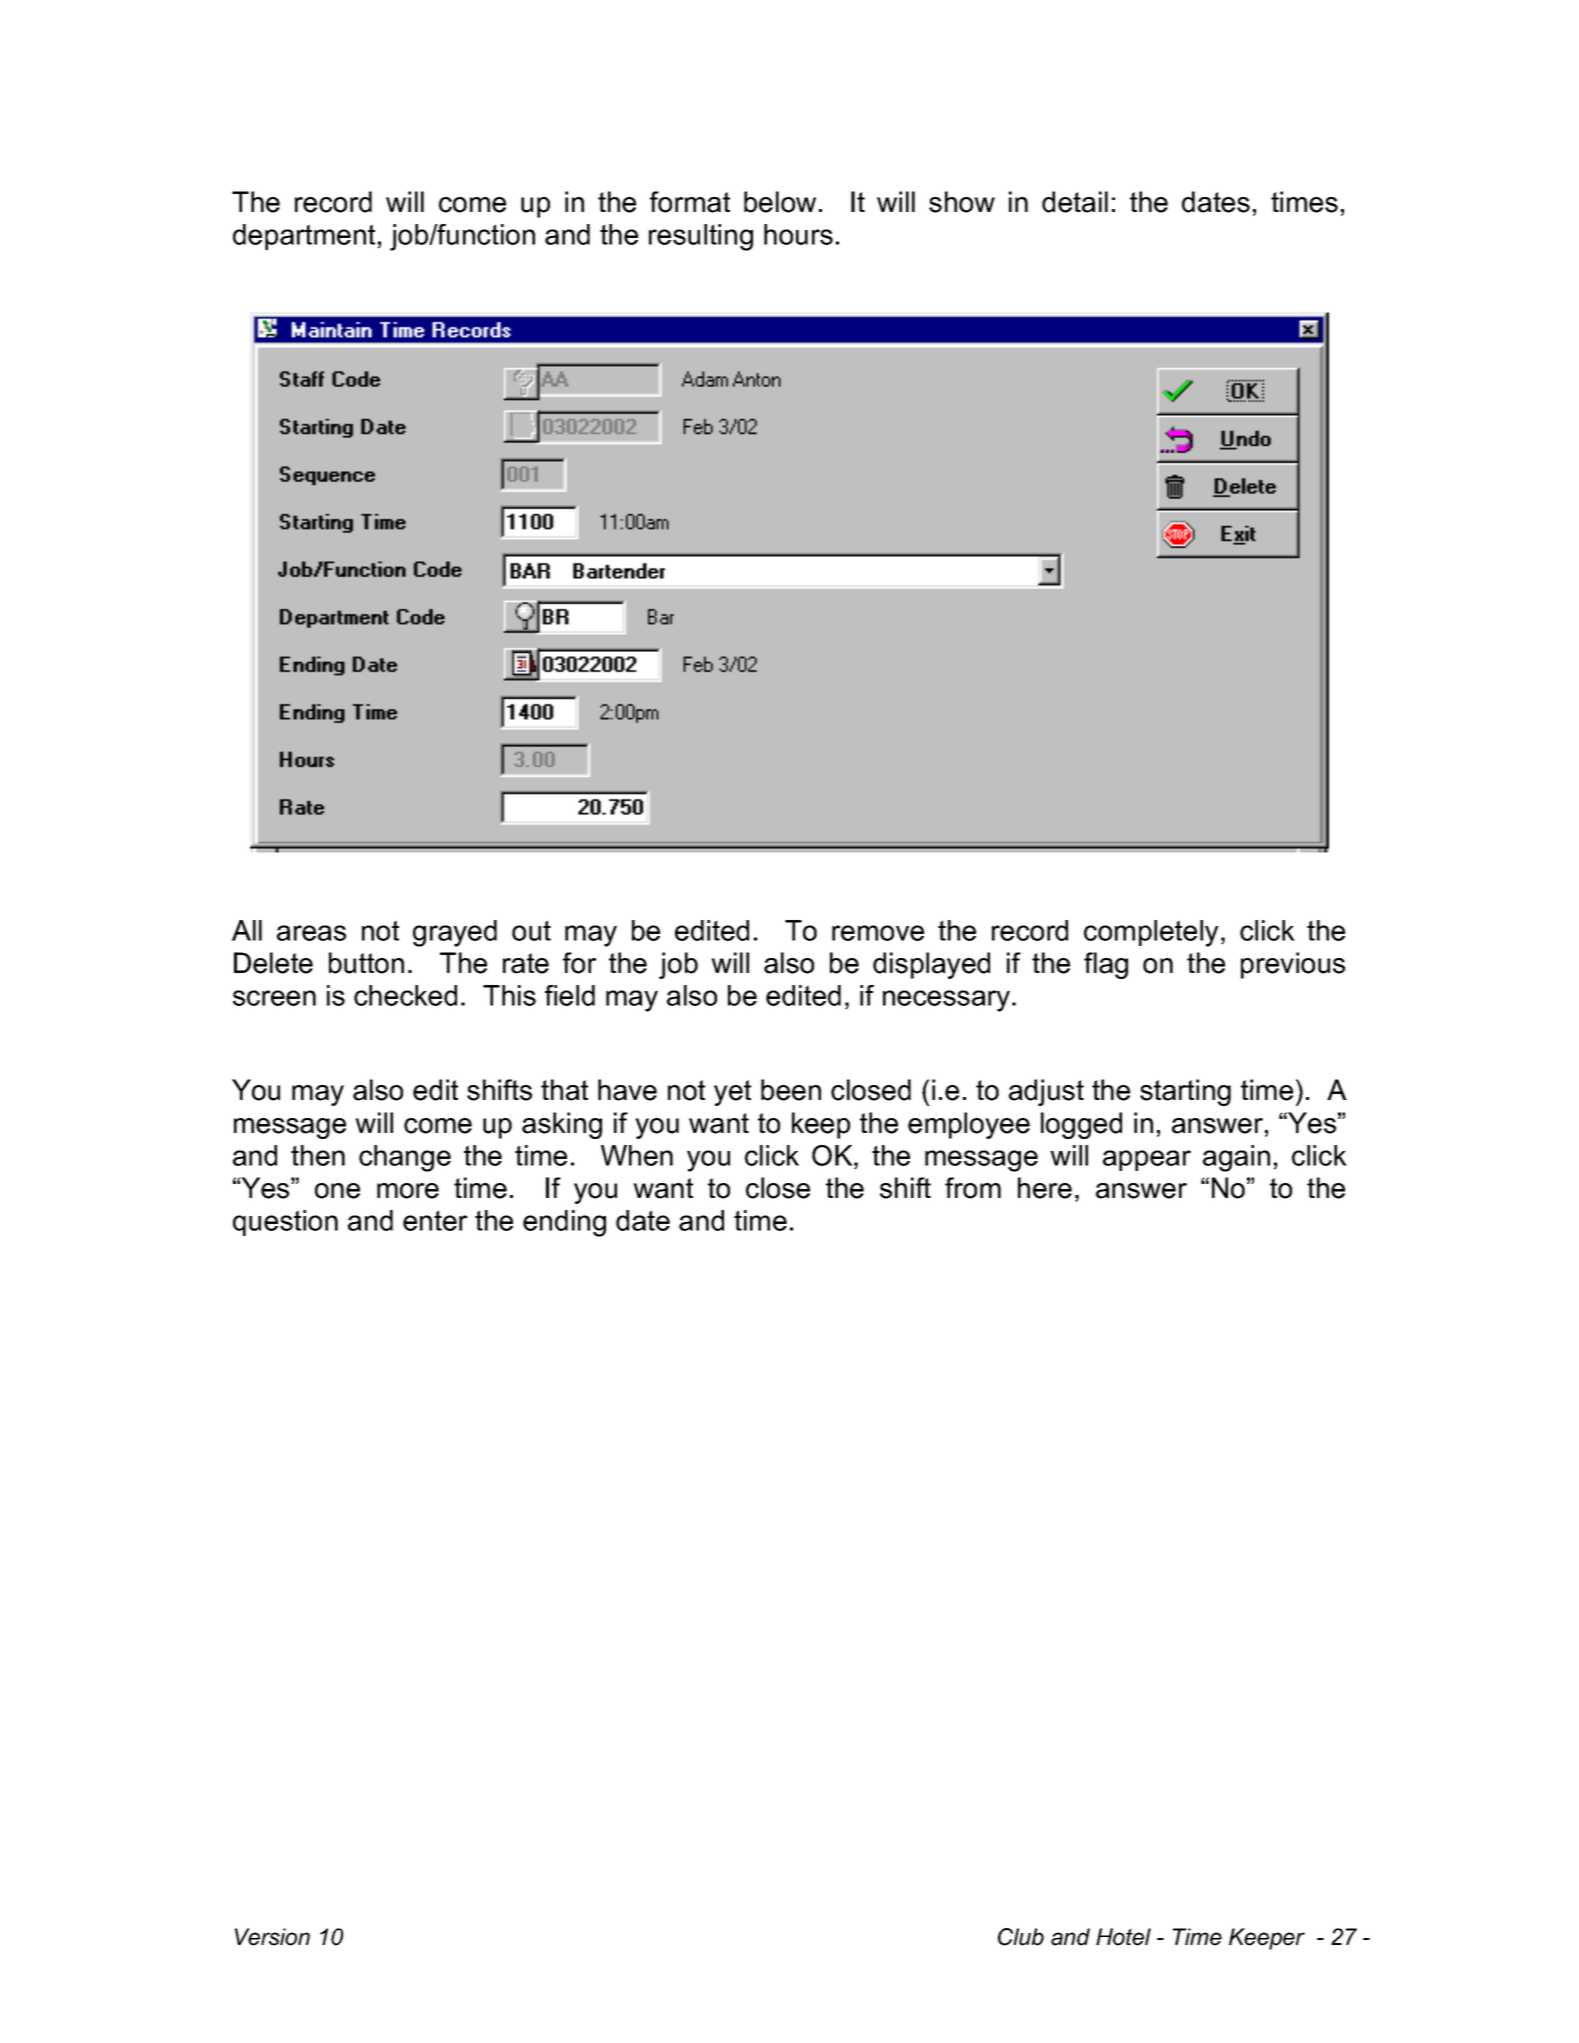 Image resolution: width=1579 pixels, height=2043 pixels. What do you see at coordinates (1075, 202) in the image?
I see `detail` at bounding box center [1075, 202].
